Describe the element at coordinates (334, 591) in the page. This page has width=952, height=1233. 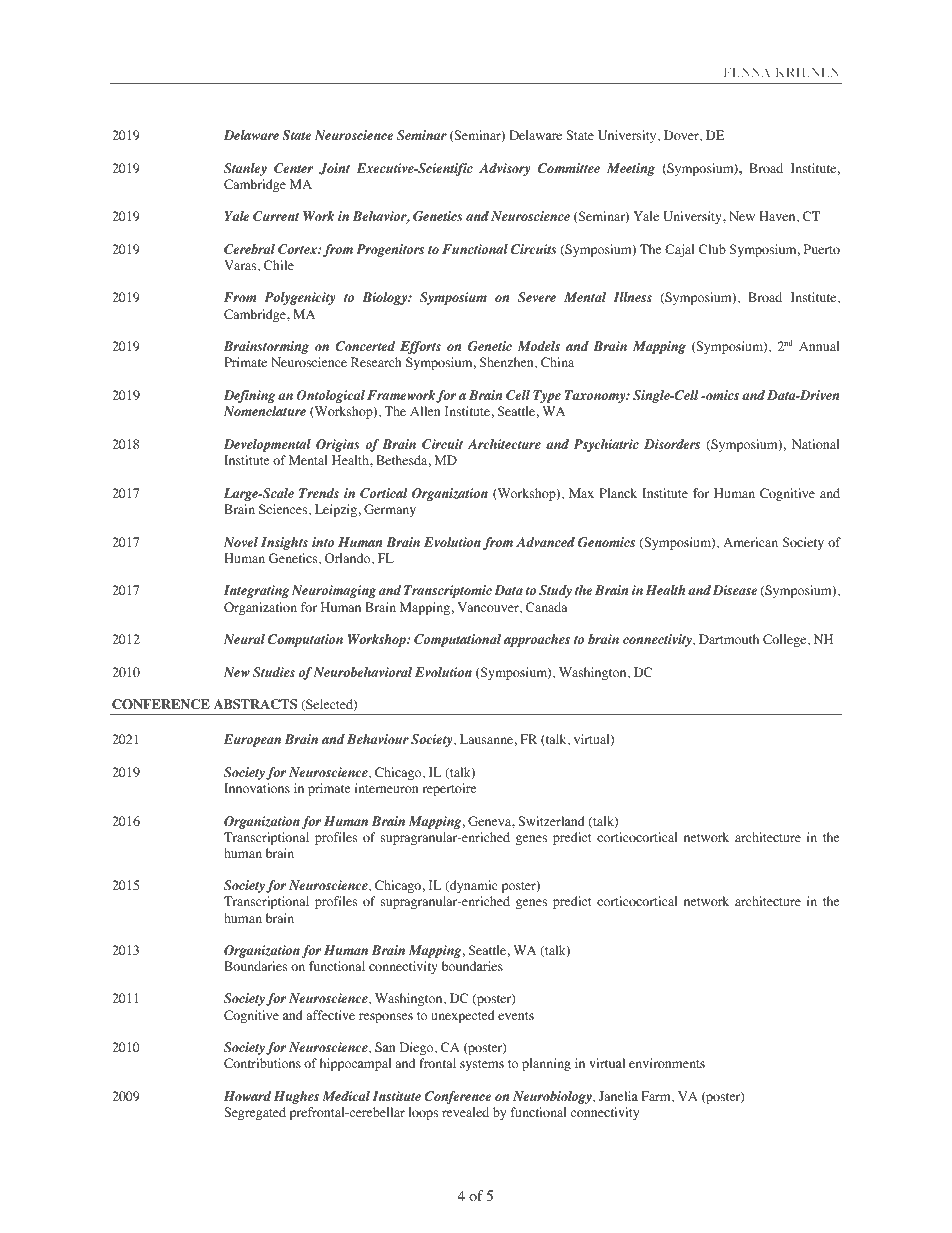
I see `Neuroimaging` at that location.
